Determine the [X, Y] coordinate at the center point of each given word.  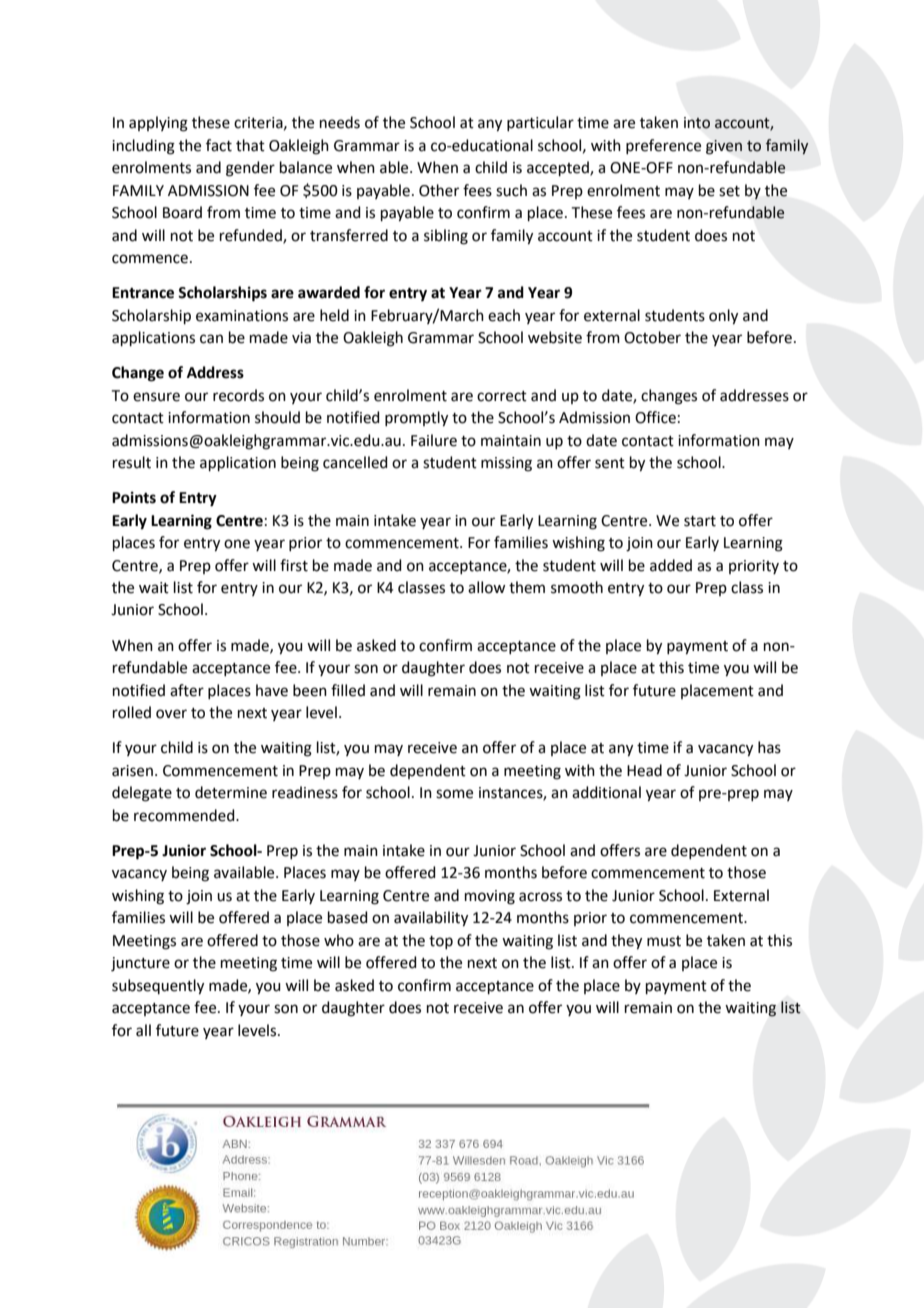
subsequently [158, 987]
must [664, 941]
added [671, 565]
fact [219, 145]
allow [486, 587]
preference [663, 146]
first [294, 565]
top [441, 942]
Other [439, 190]
